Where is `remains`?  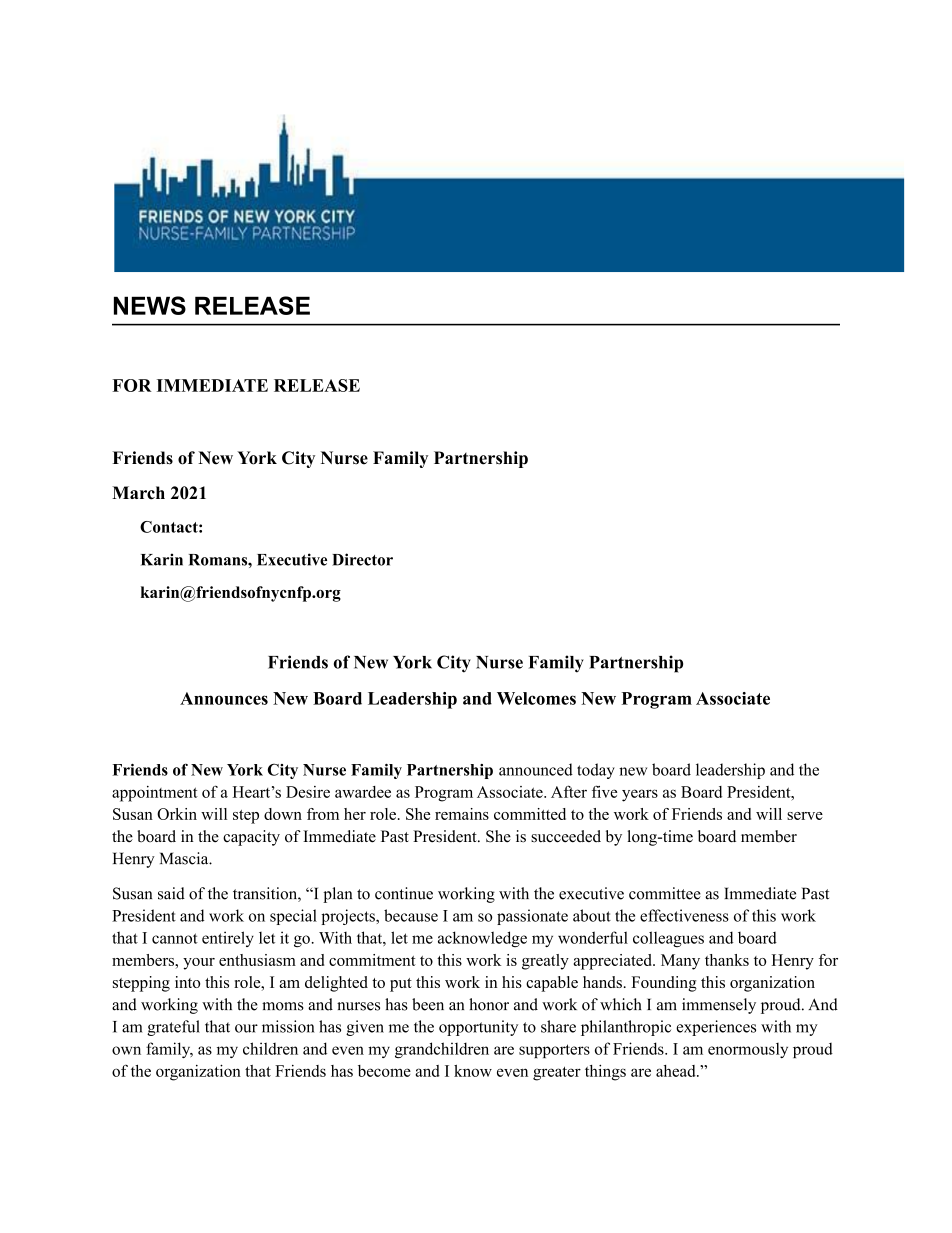
remains is located at coordinates (462, 814).
